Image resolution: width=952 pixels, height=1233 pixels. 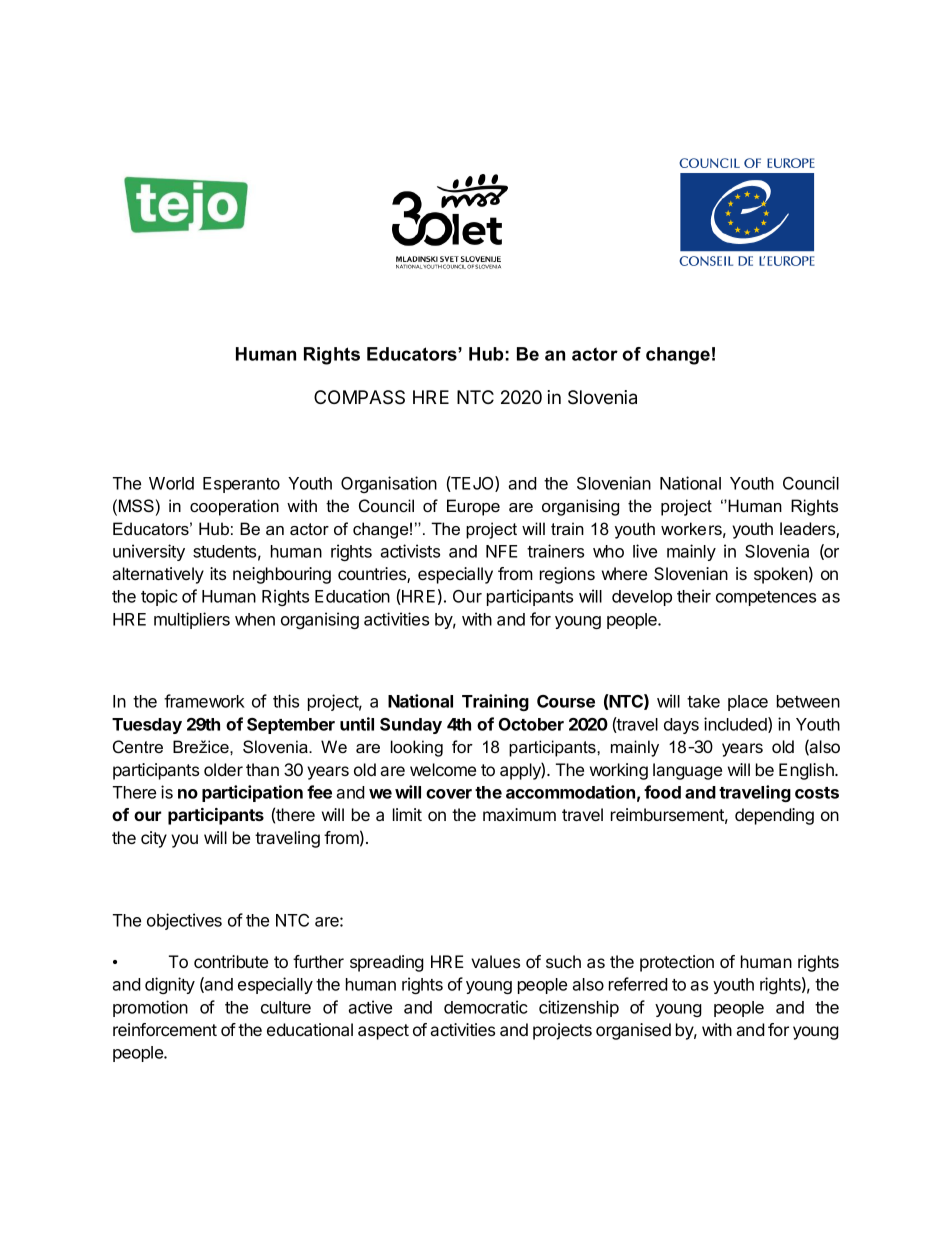 What do you see at coordinates (519, 814) in the page?
I see `maximum` at bounding box center [519, 814].
